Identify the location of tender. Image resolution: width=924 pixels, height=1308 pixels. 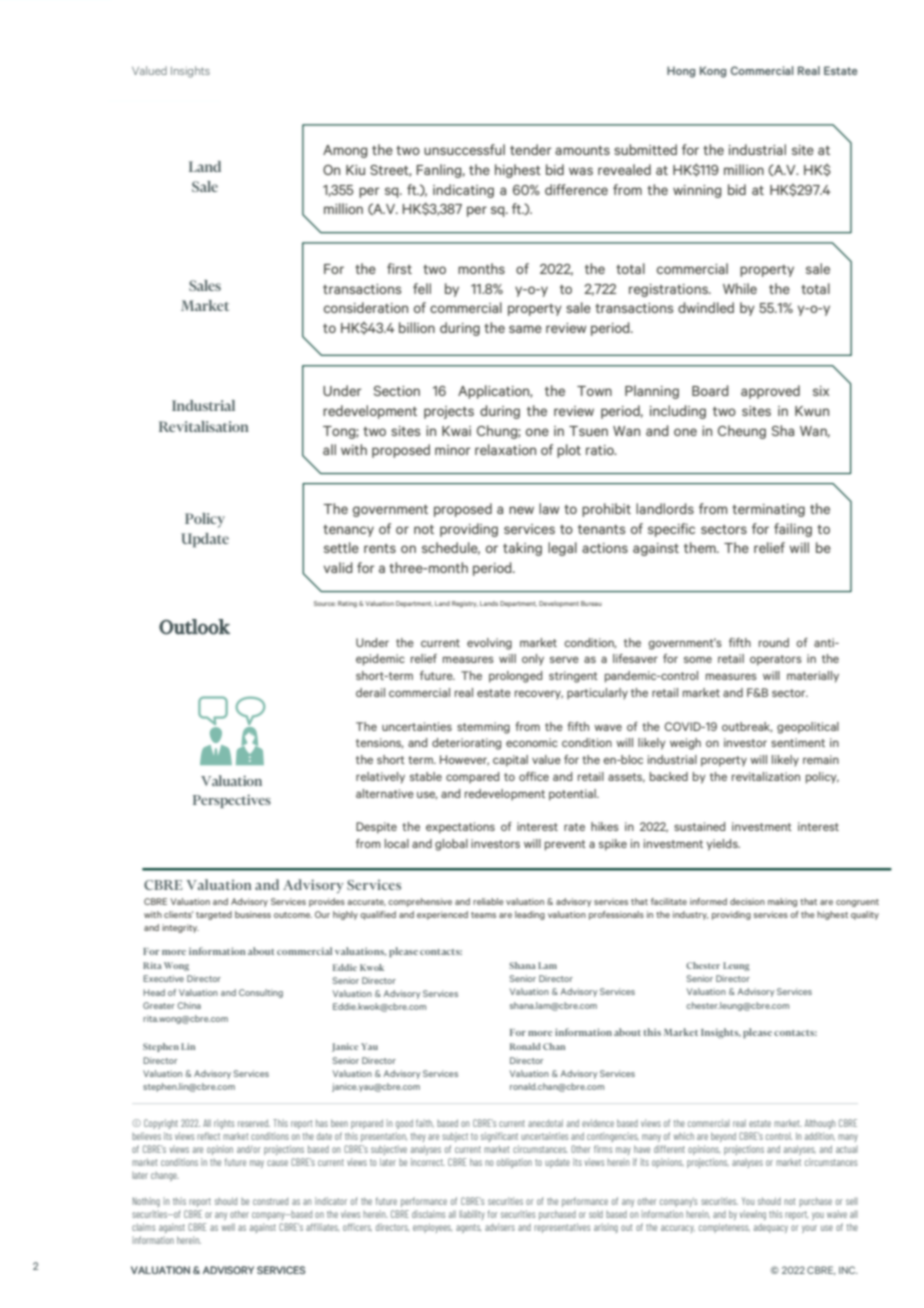
(530, 149).
